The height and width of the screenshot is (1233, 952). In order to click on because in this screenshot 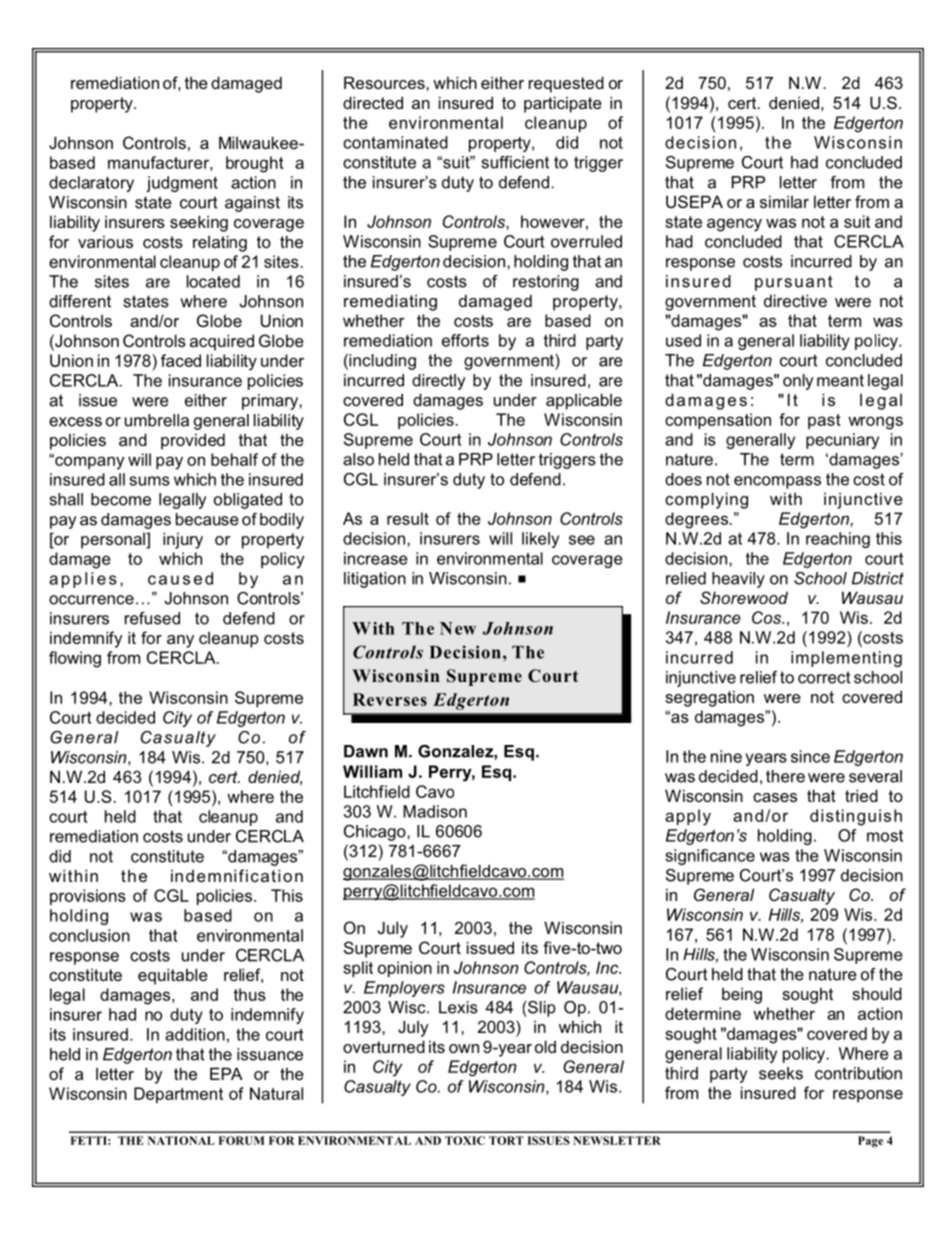, I will do `click(207, 519)`.
